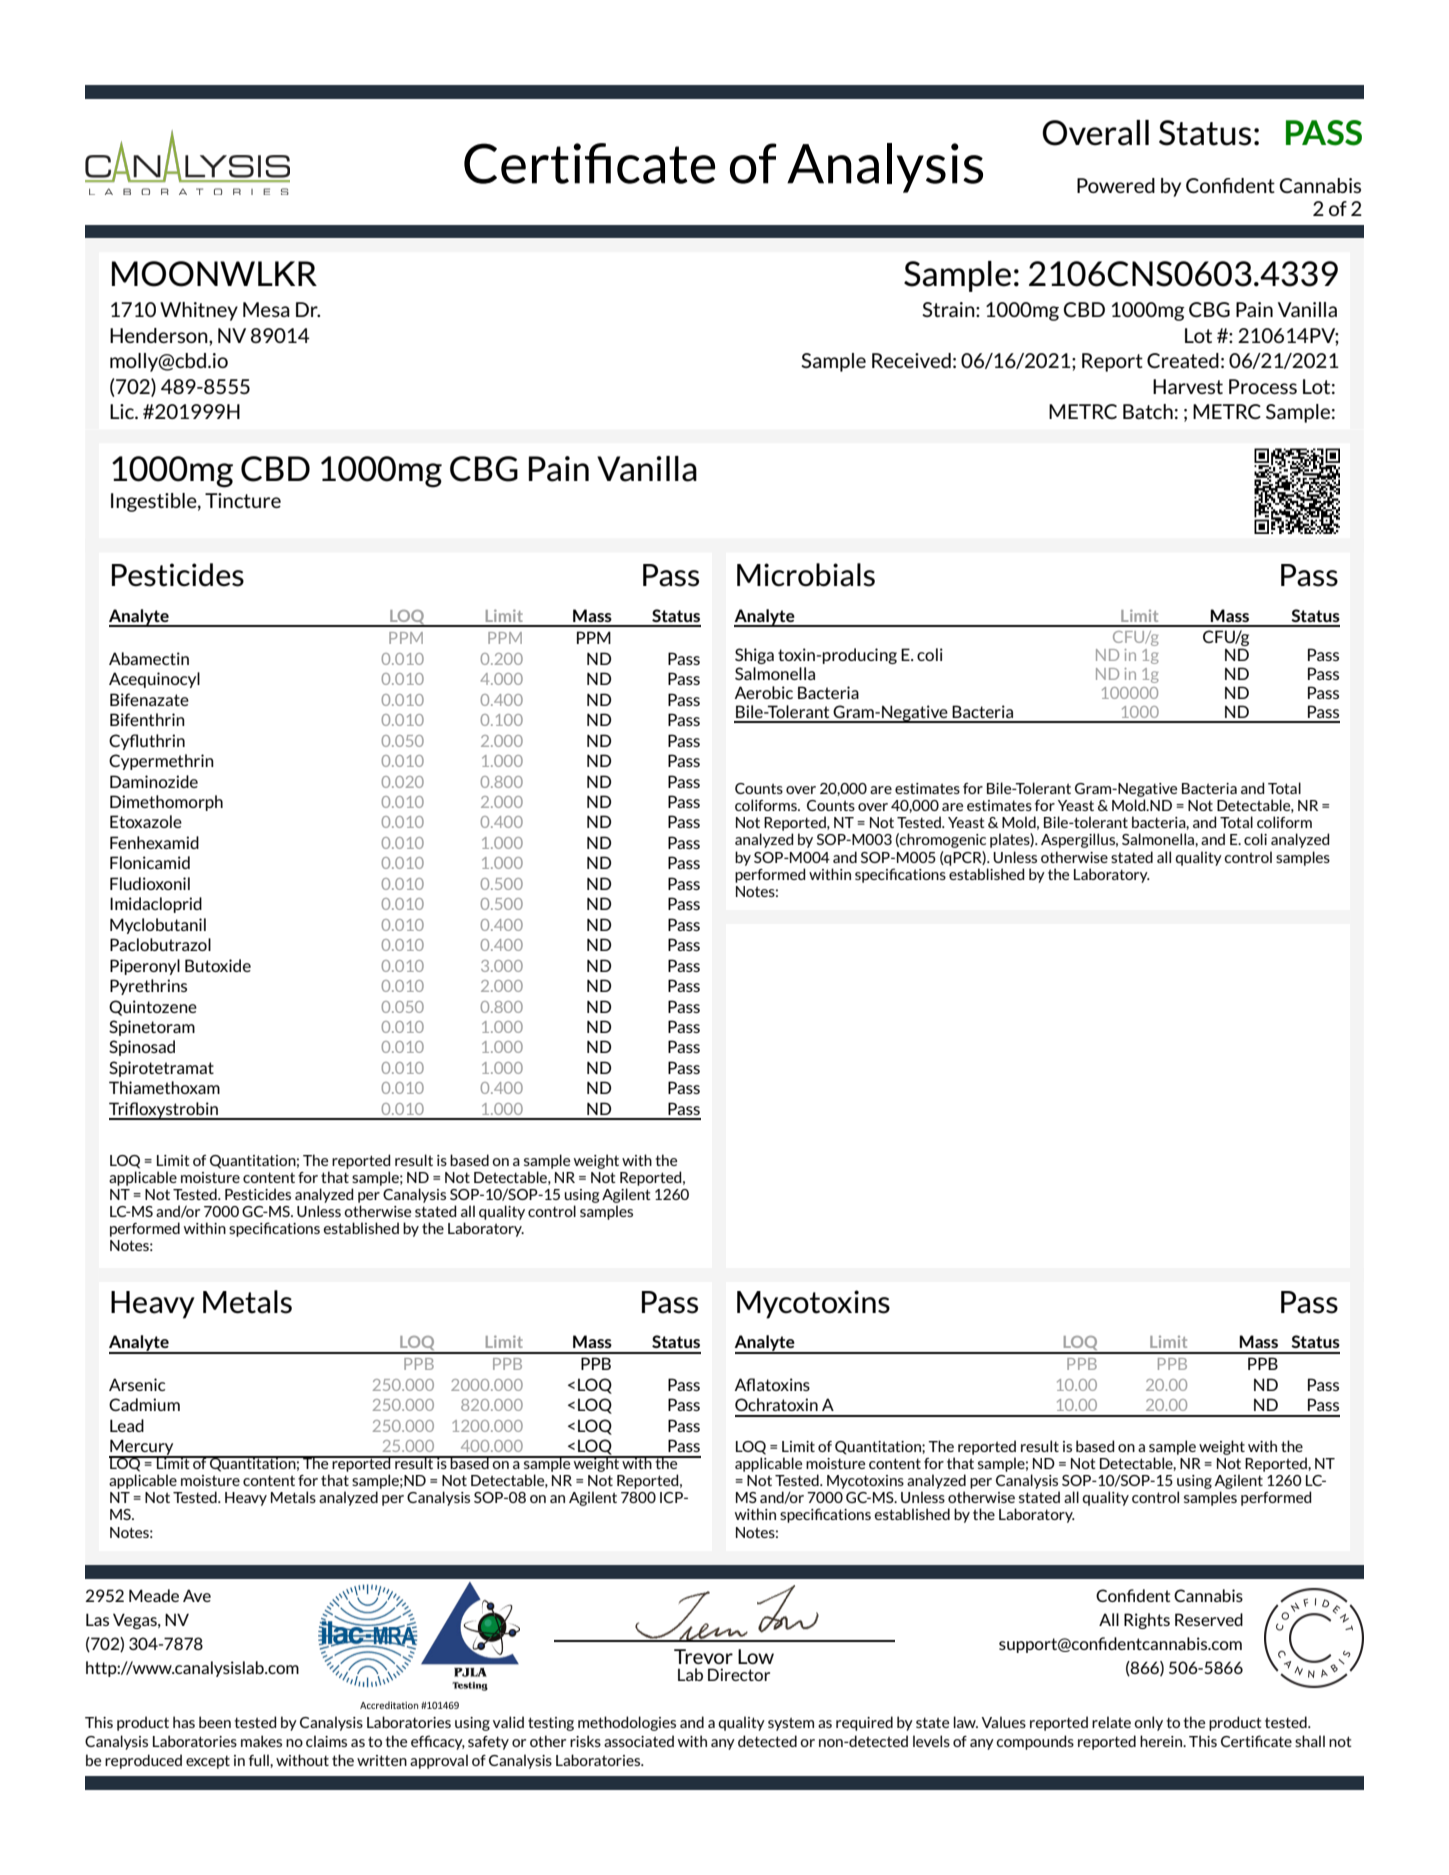  I want to click on Powered, so click(1116, 185).
